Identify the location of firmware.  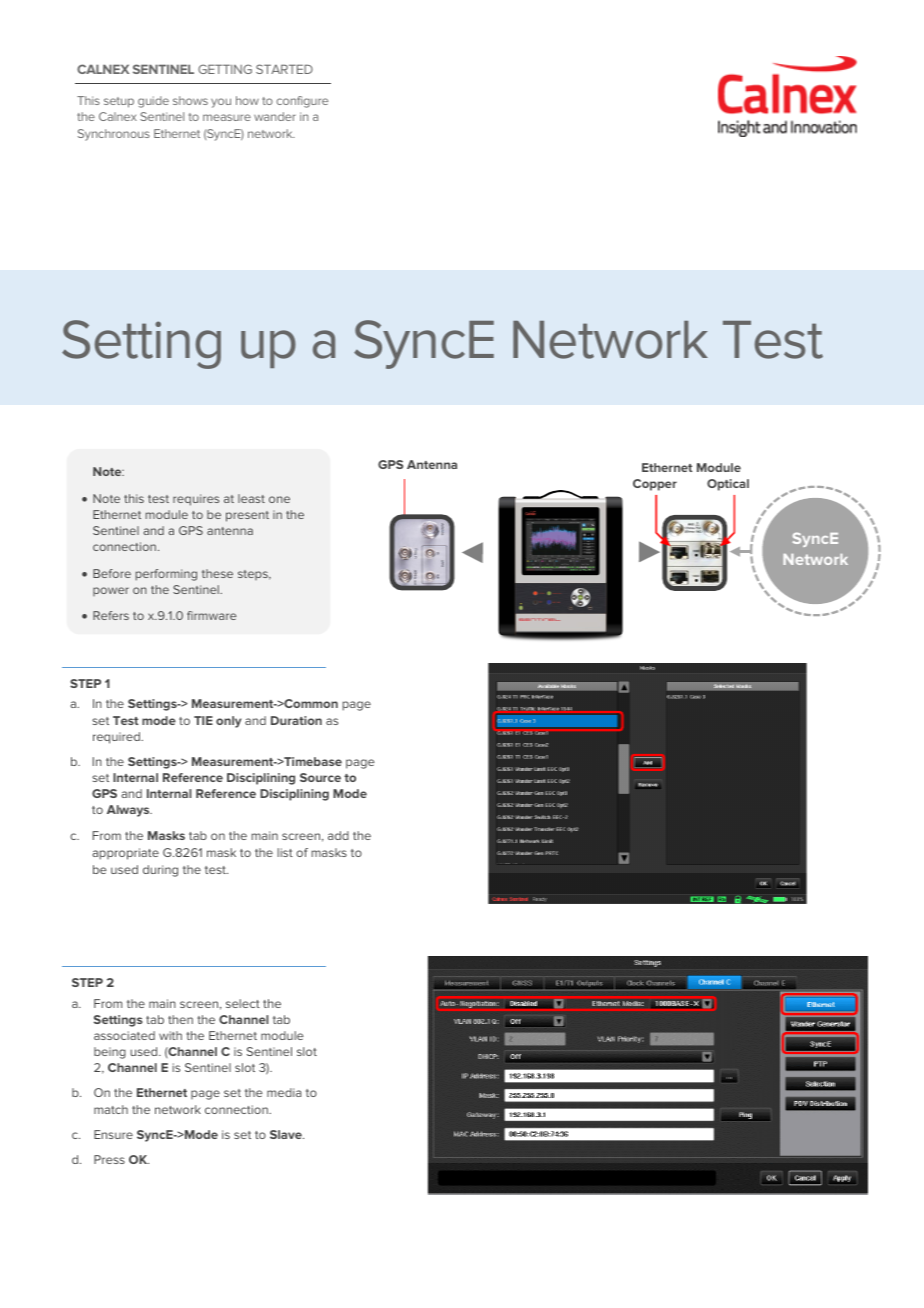
(211, 615).
